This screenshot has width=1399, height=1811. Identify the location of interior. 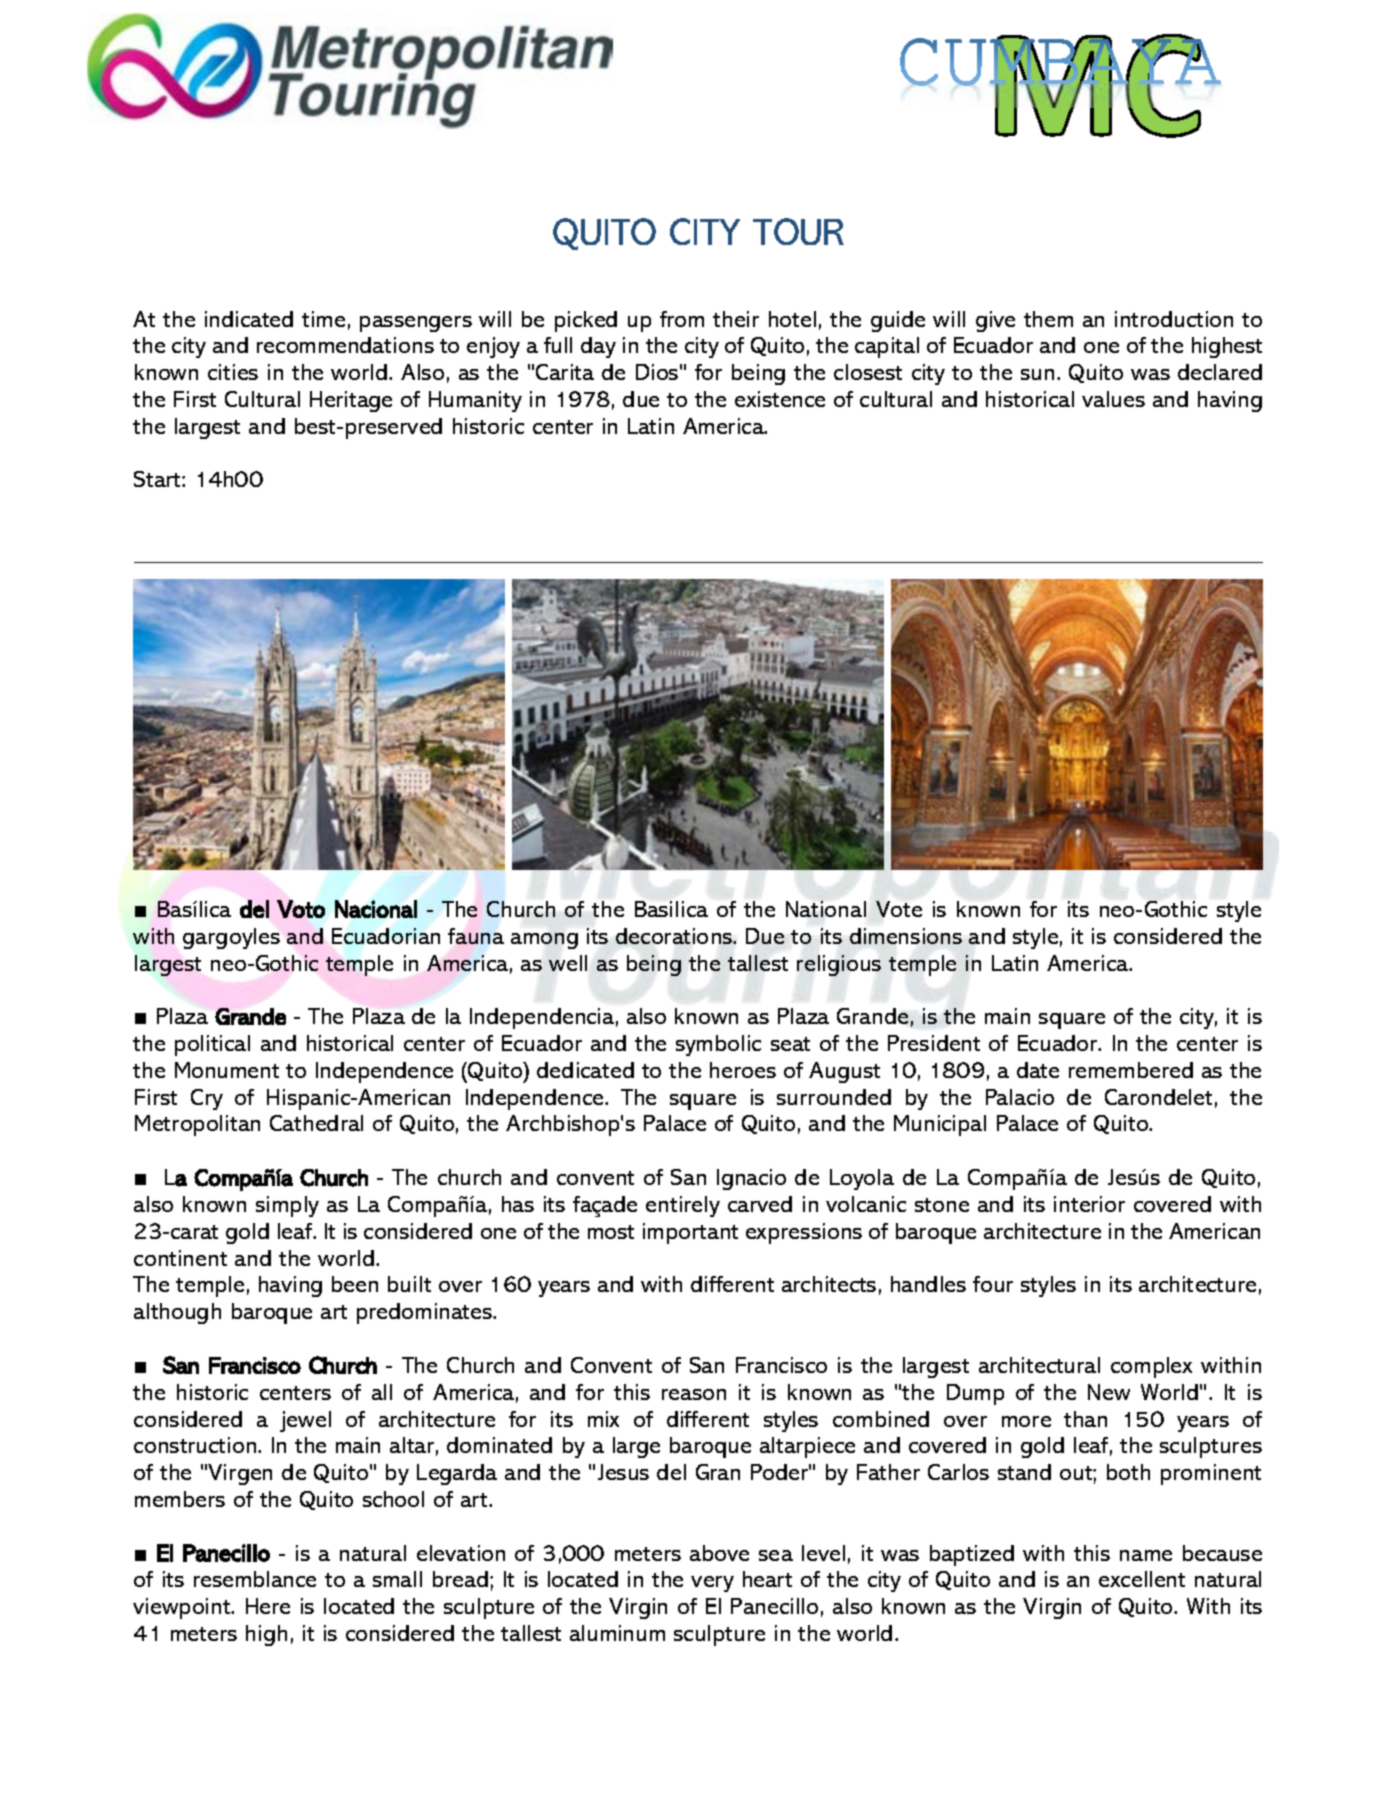
(1089, 1204).
